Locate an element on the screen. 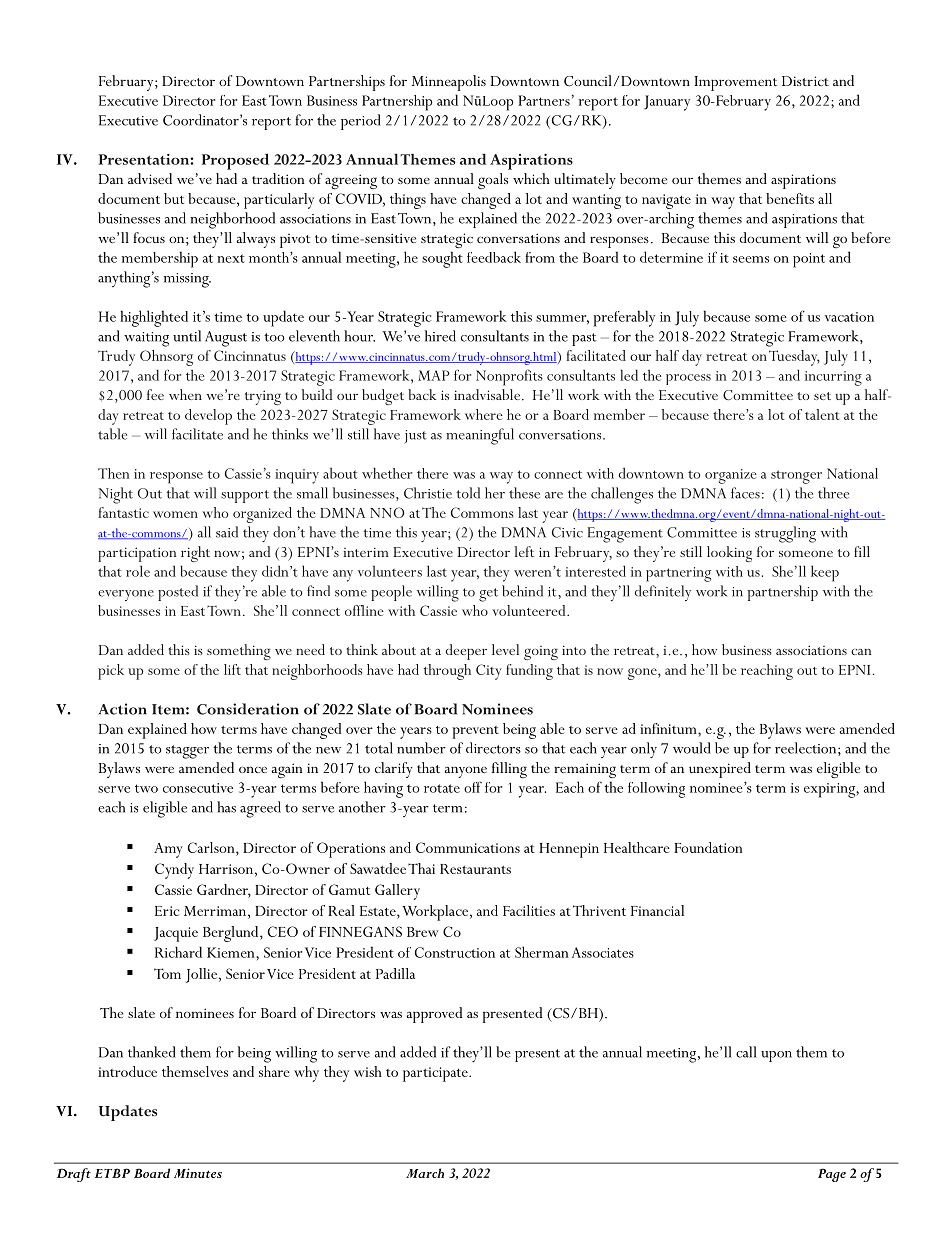 This screenshot has width=952, height=1233. advised is located at coordinates (150, 178).
